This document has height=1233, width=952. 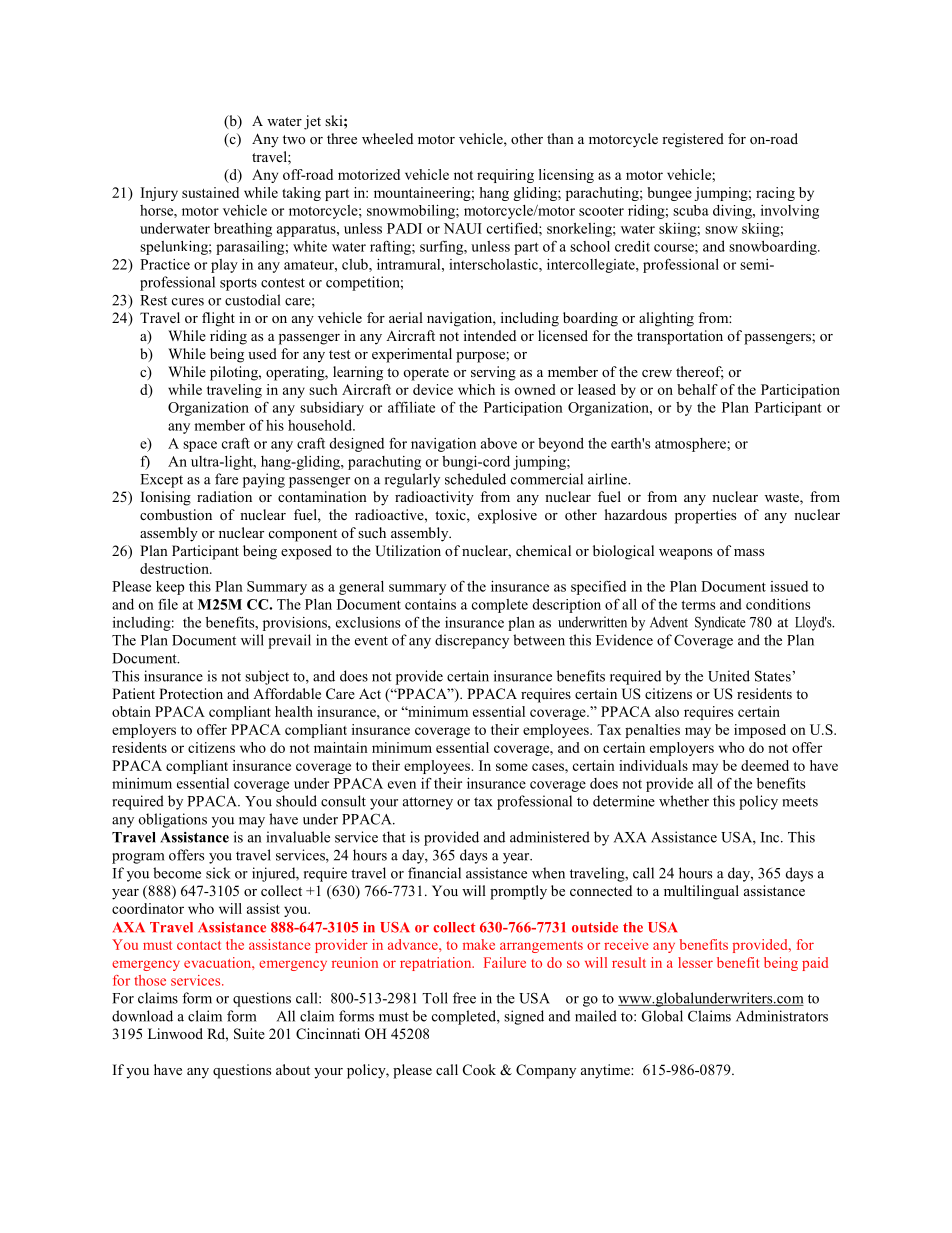 What do you see at coordinates (249, 1034) in the document?
I see `Suite` at bounding box center [249, 1034].
